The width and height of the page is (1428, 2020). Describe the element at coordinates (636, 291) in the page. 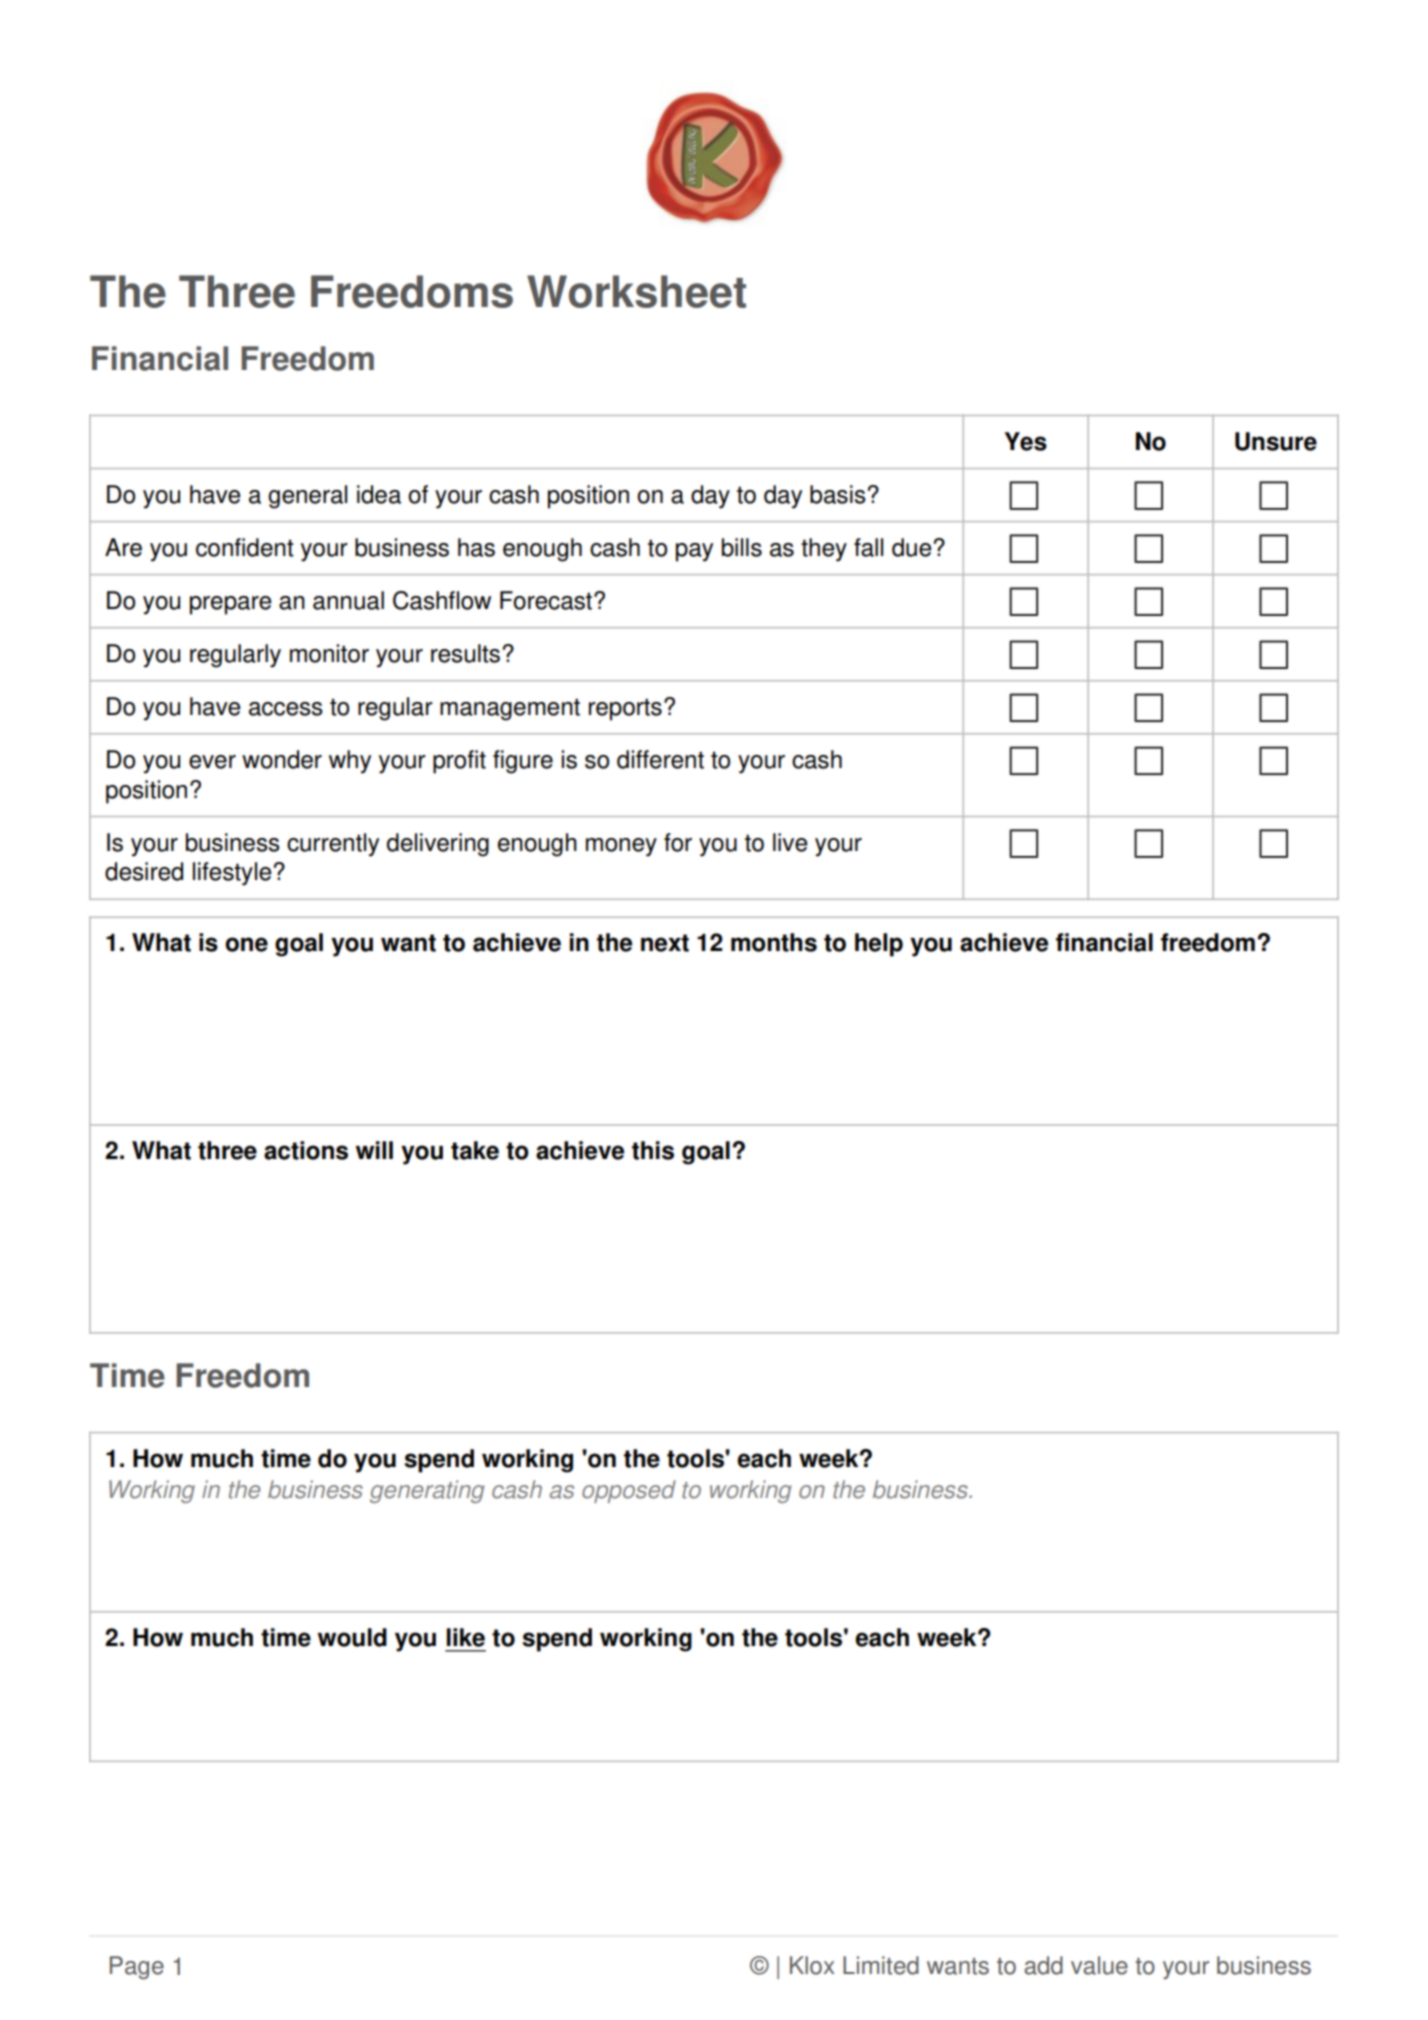

I see `Worksheet` at that location.
